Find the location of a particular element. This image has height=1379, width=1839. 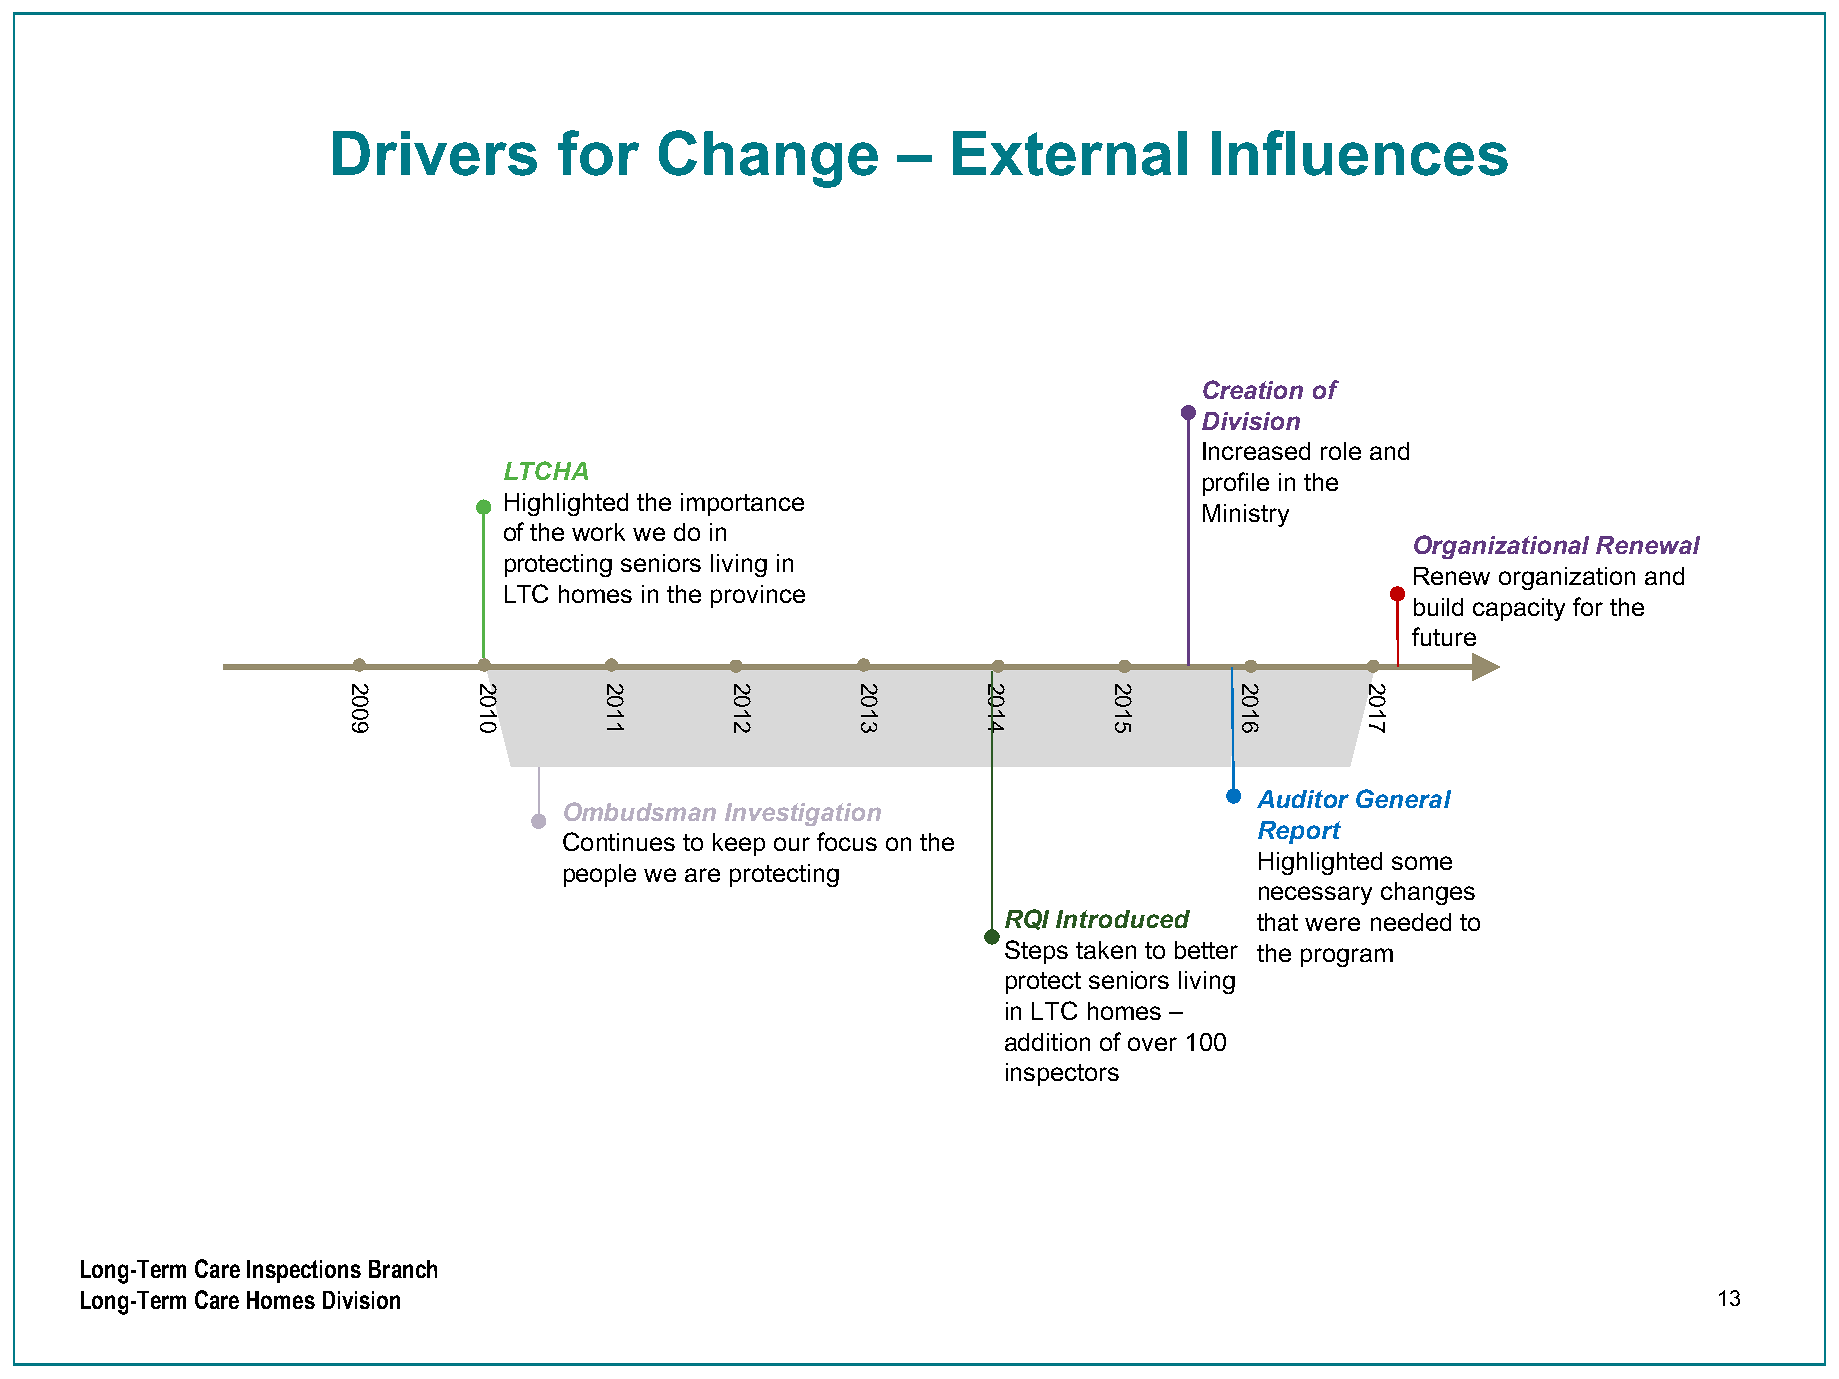

Ombudsman is located at coordinates (640, 811).
